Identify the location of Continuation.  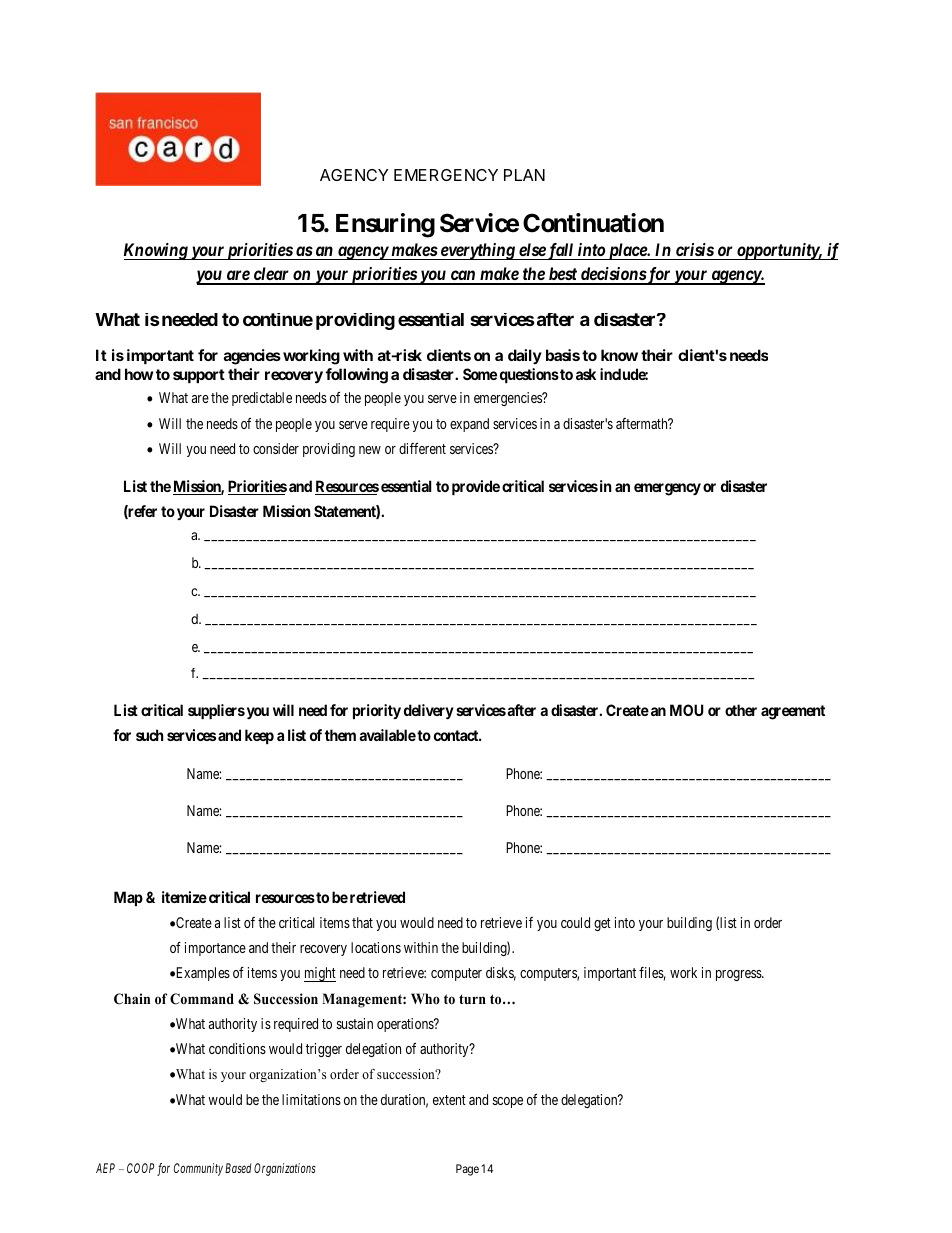
(593, 223).
